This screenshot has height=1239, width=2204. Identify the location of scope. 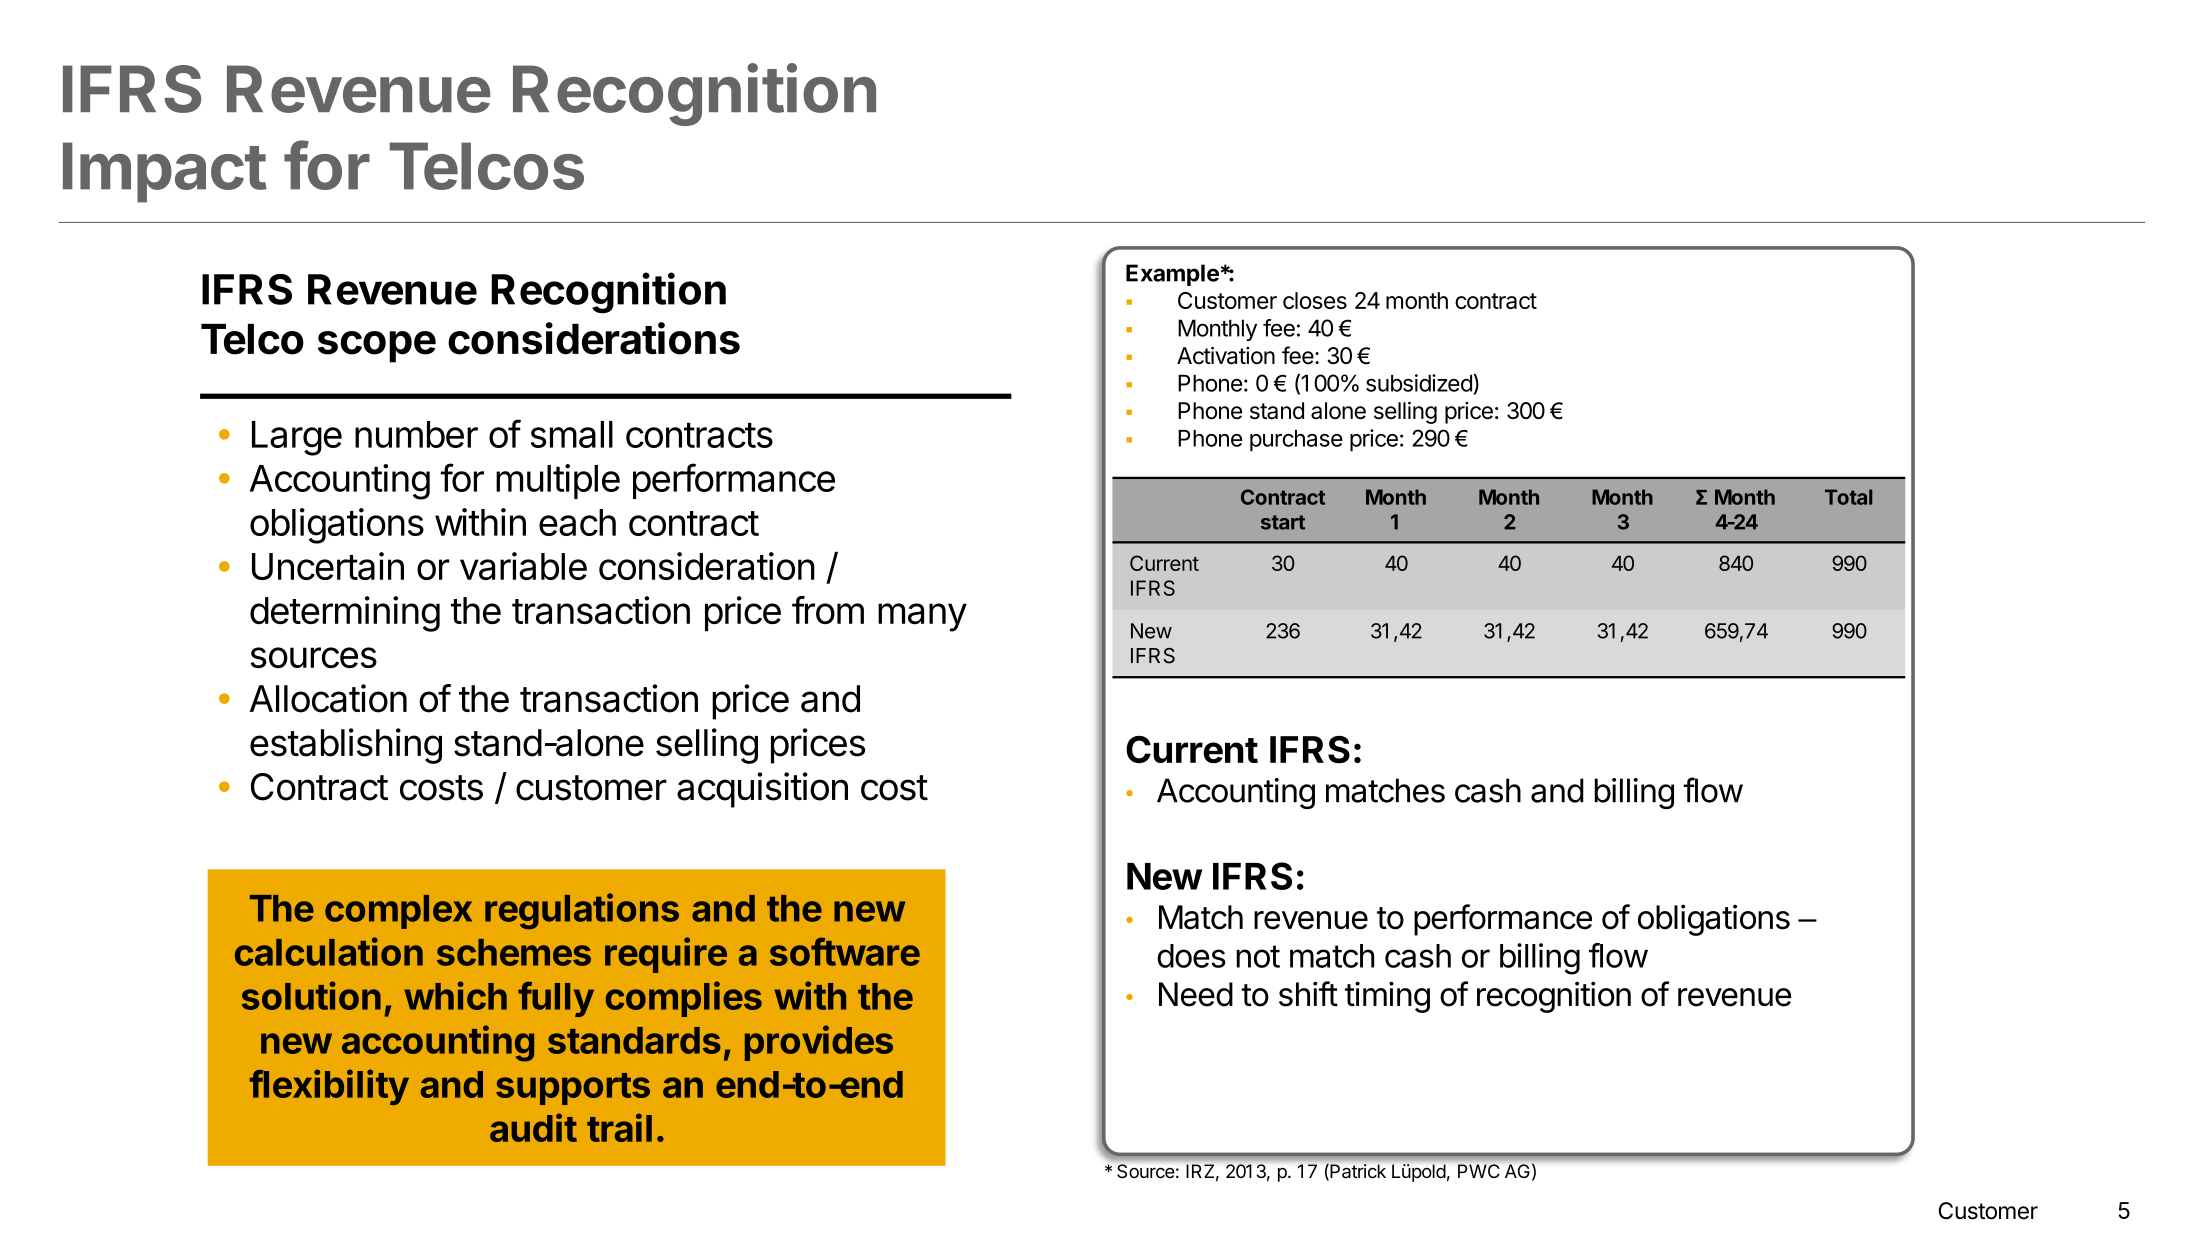
(377, 347).
